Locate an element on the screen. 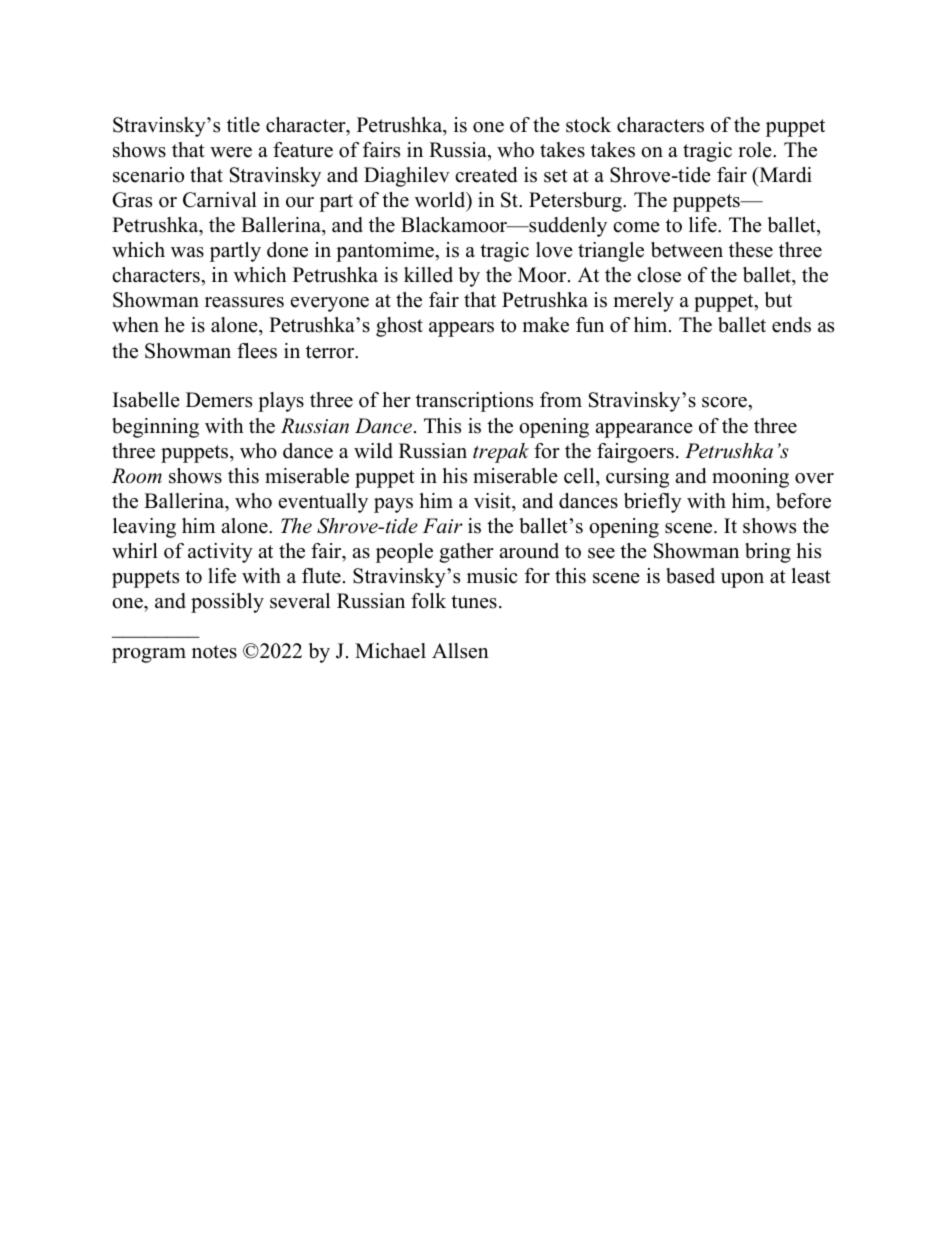 Image resolution: width=952 pixels, height=1233 pixels. created is located at coordinates (486, 175).
